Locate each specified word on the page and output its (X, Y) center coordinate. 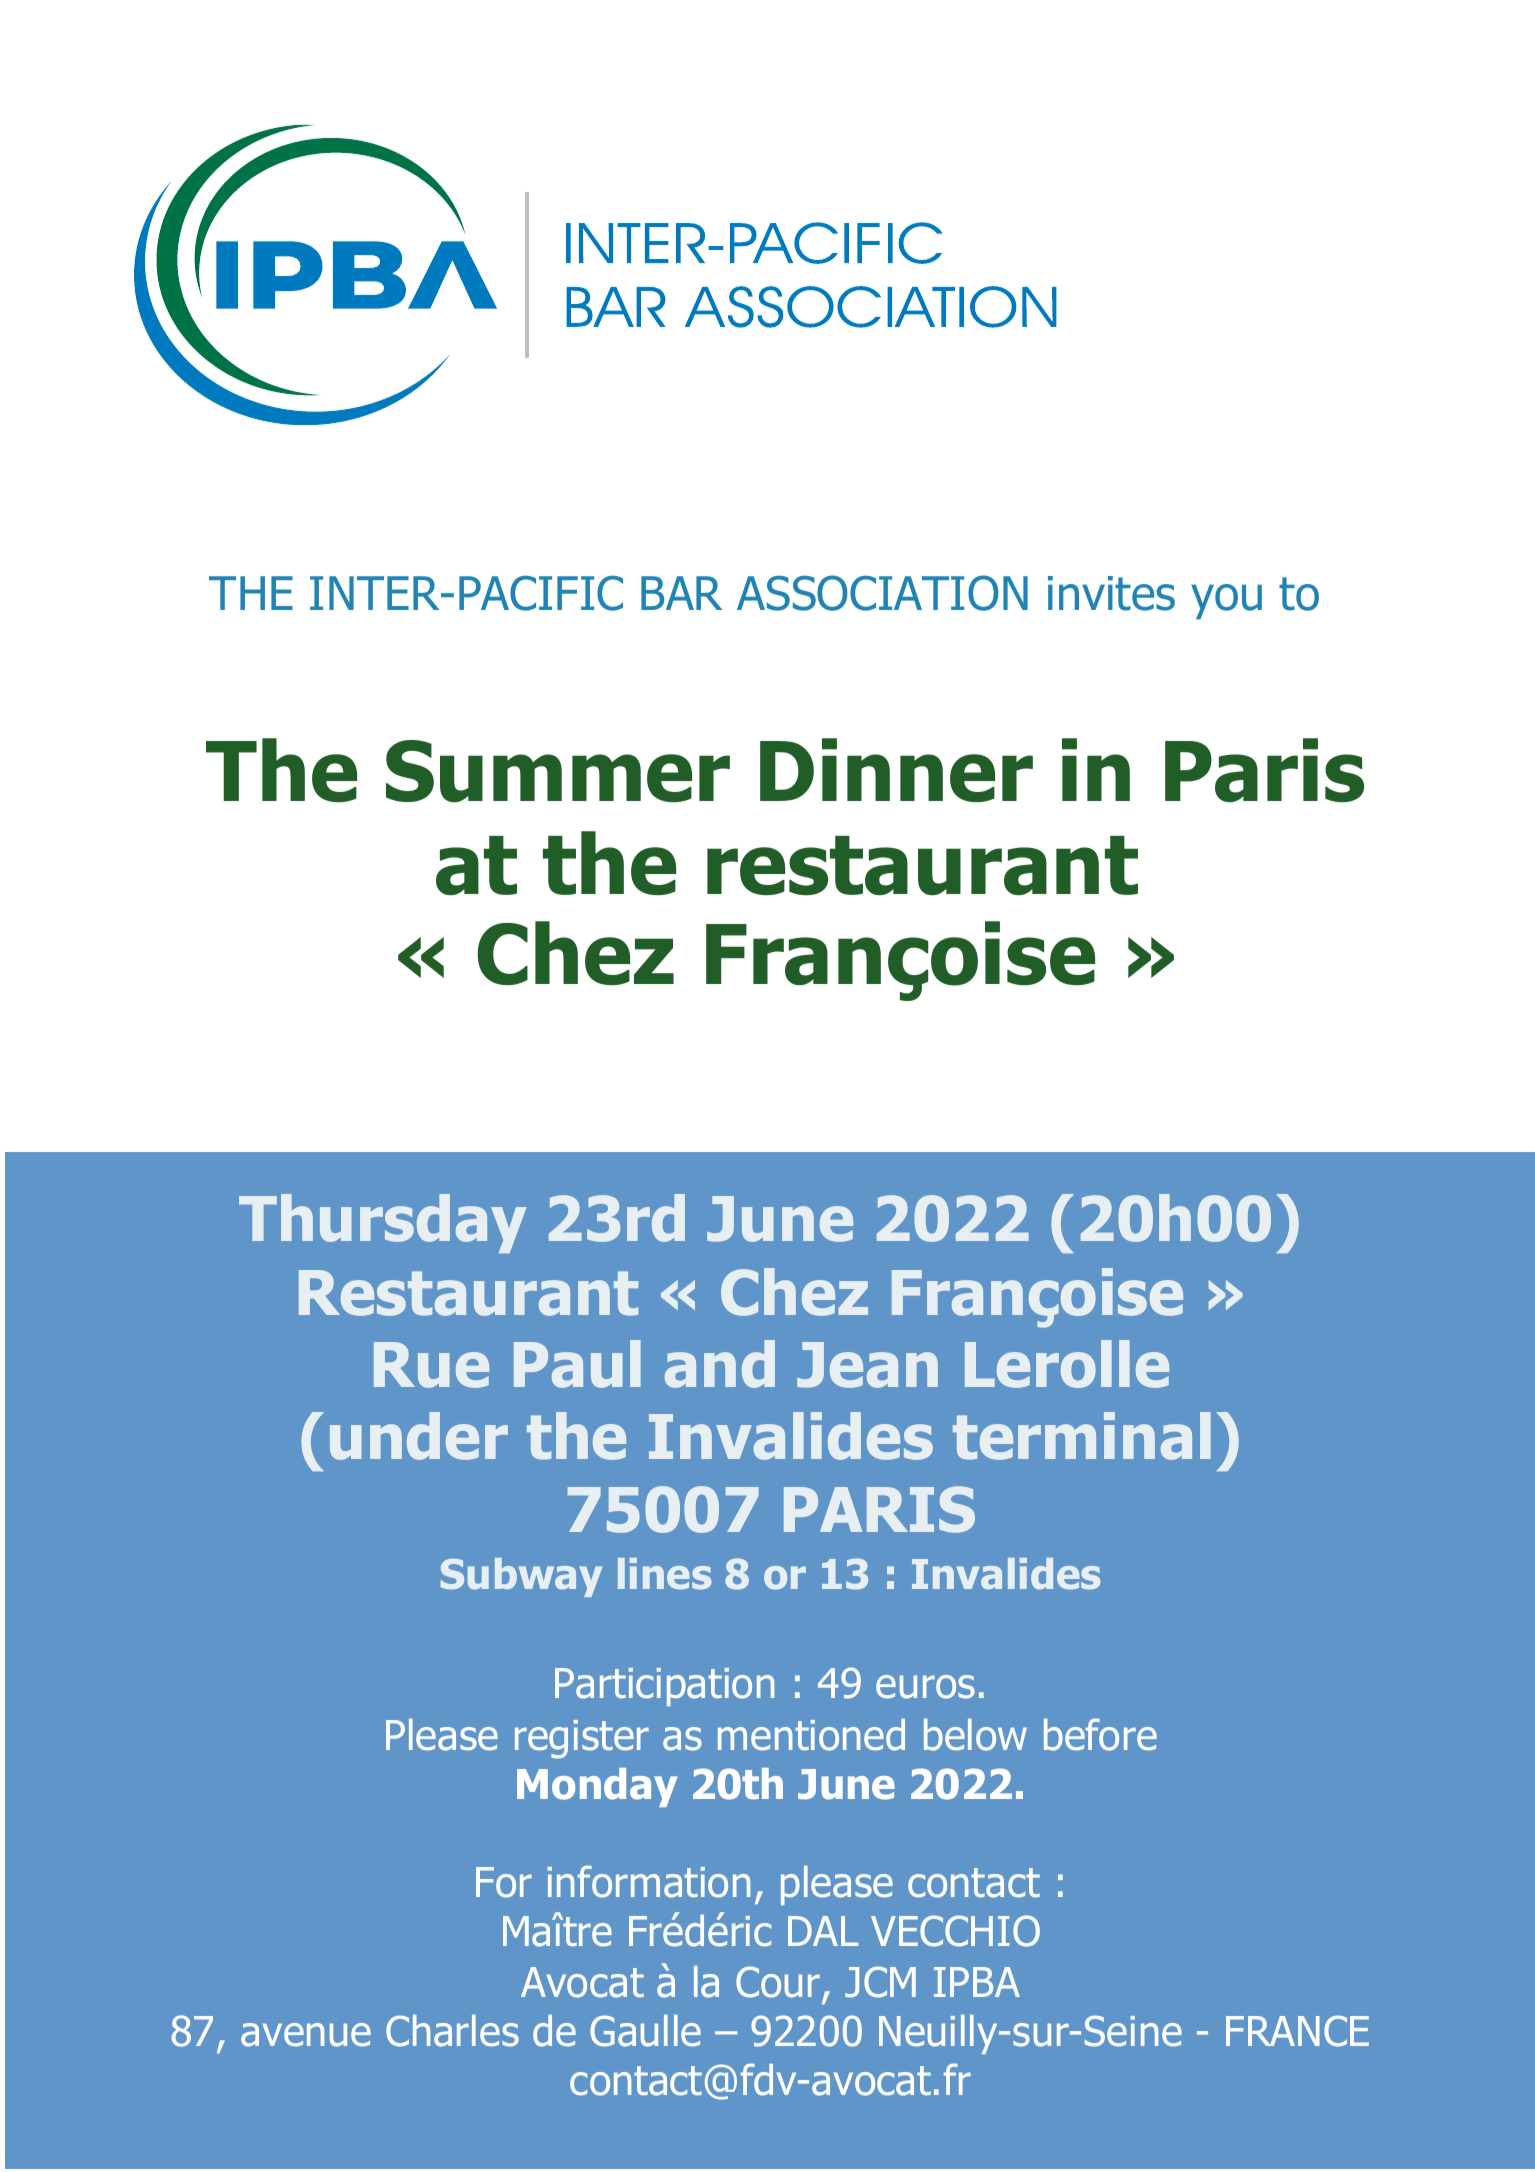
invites (1111, 593)
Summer (558, 771)
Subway (521, 1577)
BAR (681, 593)
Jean (867, 1365)
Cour (778, 1982)
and (720, 1364)
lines (665, 1574)
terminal (1082, 1436)
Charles (452, 2031)
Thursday (382, 1223)
